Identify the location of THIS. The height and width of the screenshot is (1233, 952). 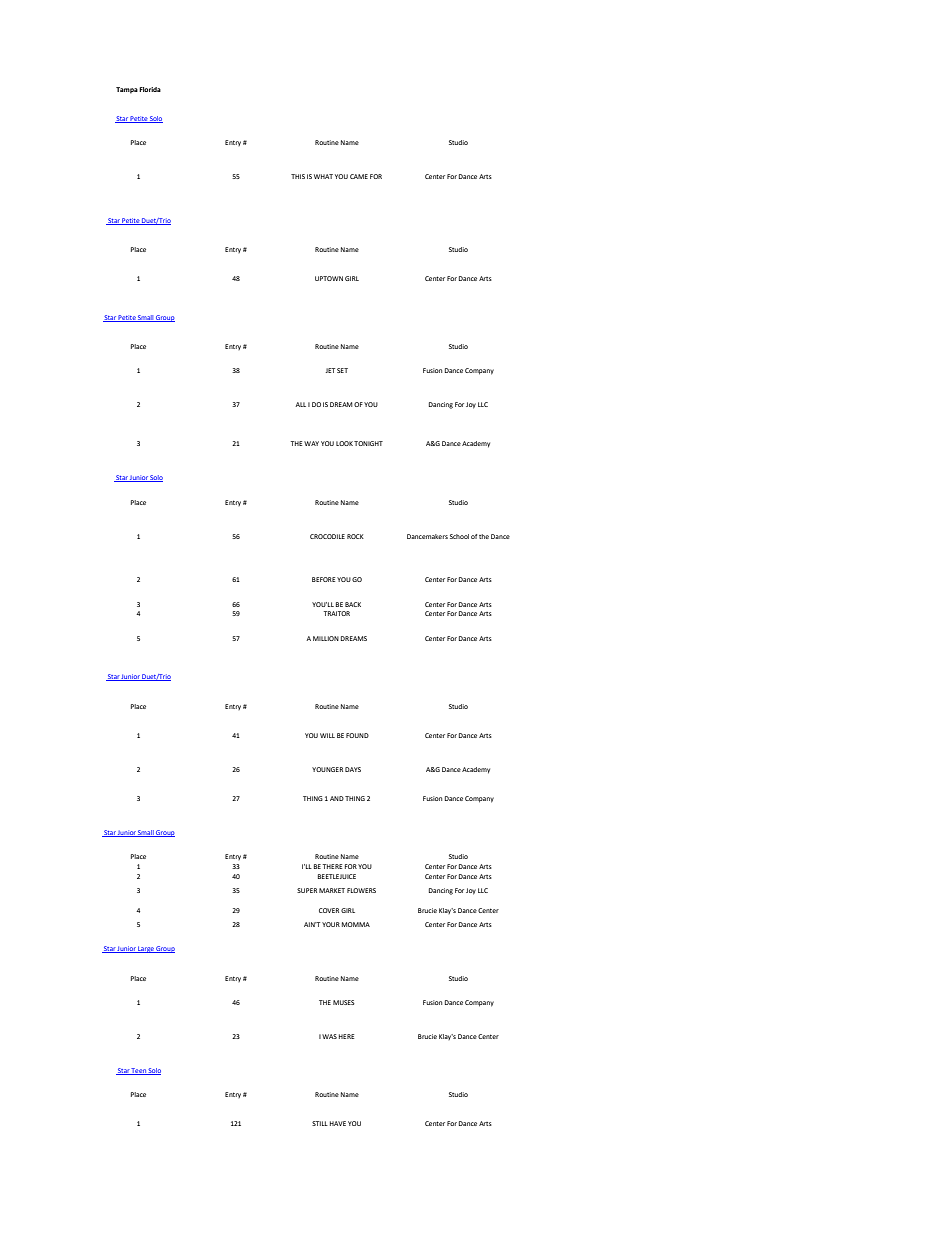
(298, 176).
